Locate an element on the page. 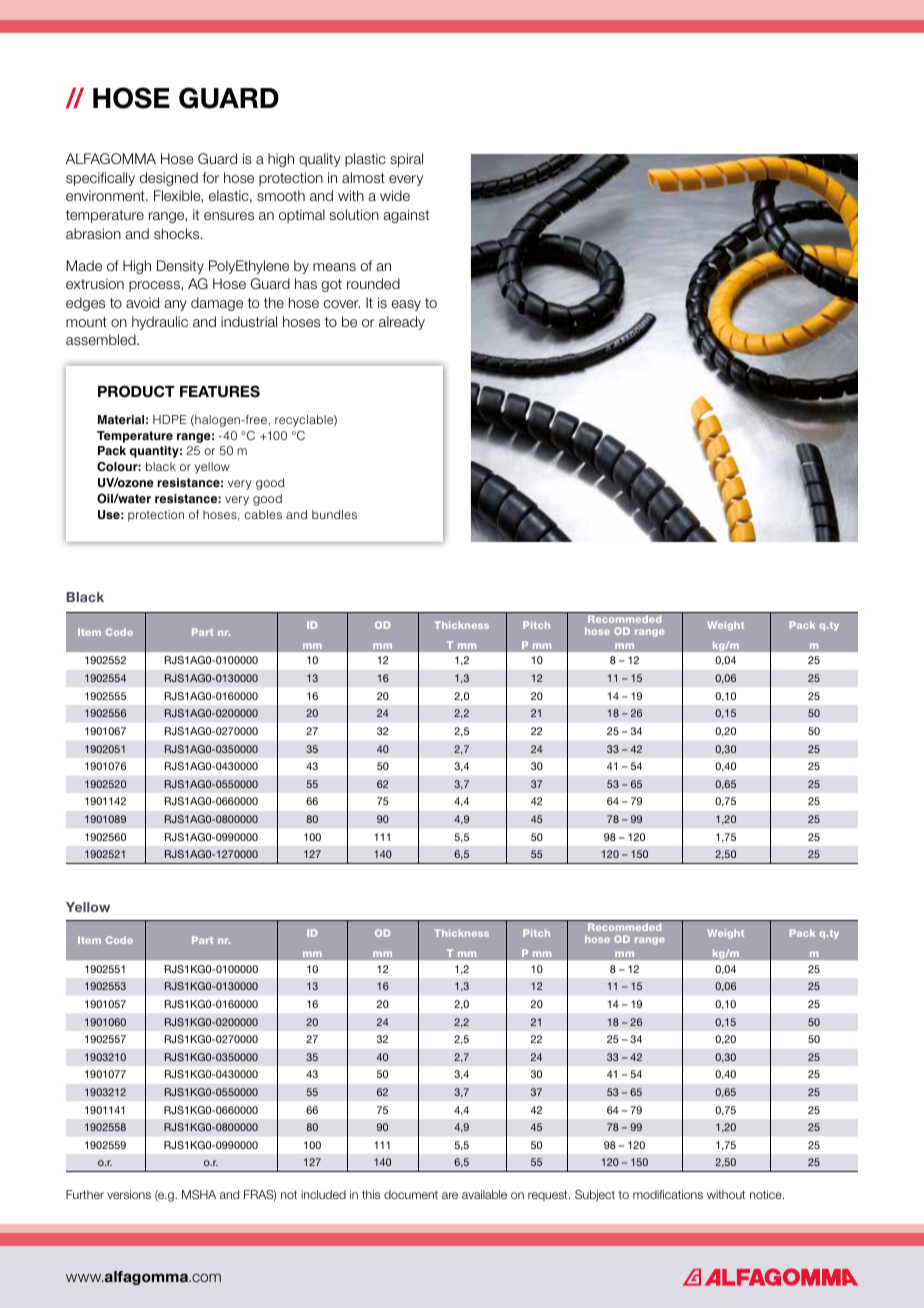 The image size is (924, 1308). modifications is located at coordinates (668, 1194).
